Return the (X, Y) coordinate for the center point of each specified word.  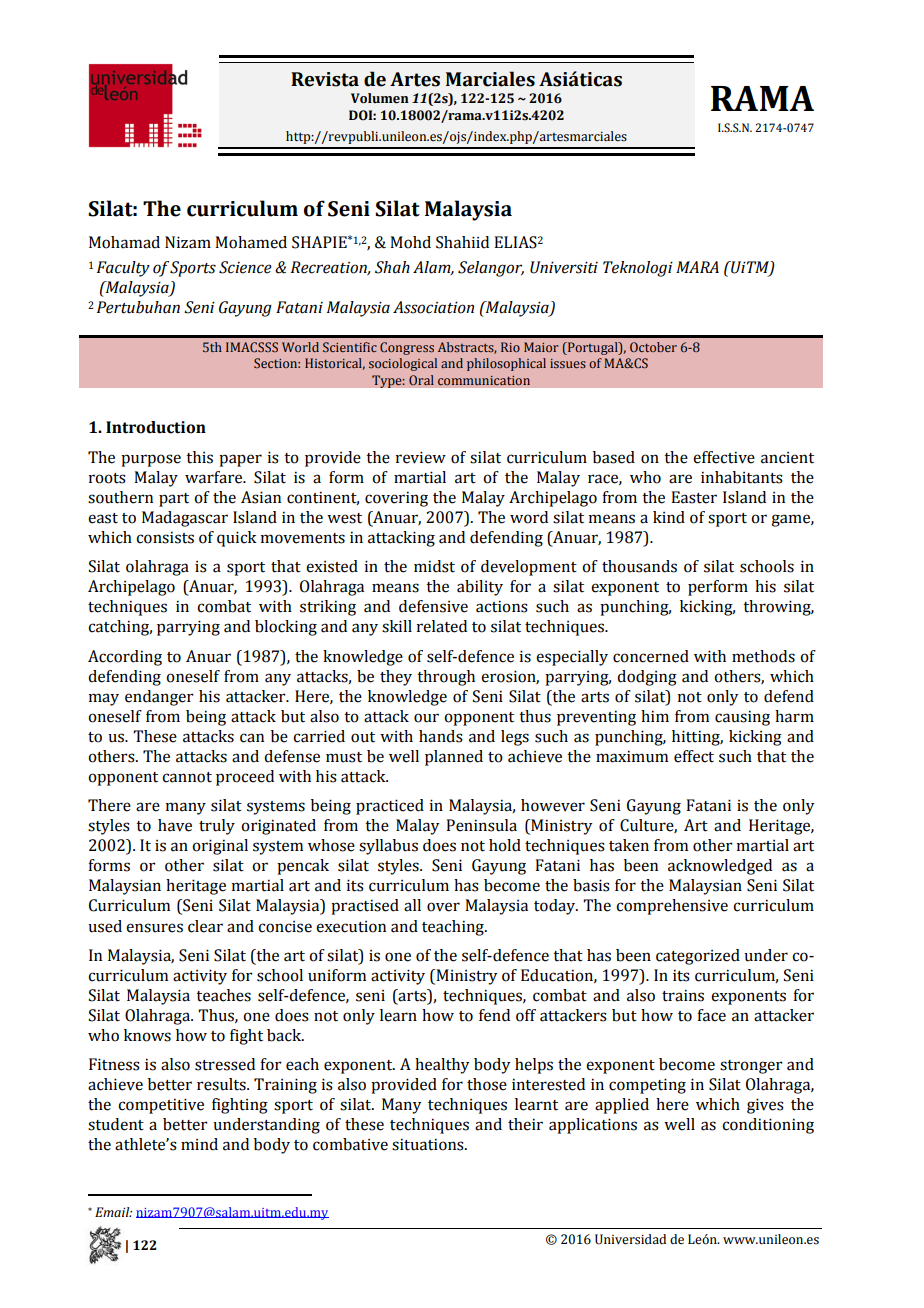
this (199, 457)
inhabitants (742, 477)
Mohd (410, 242)
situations (429, 1144)
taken (629, 845)
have (175, 825)
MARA (697, 267)
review (420, 457)
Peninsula (481, 825)
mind (199, 1144)
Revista (325, 79)
